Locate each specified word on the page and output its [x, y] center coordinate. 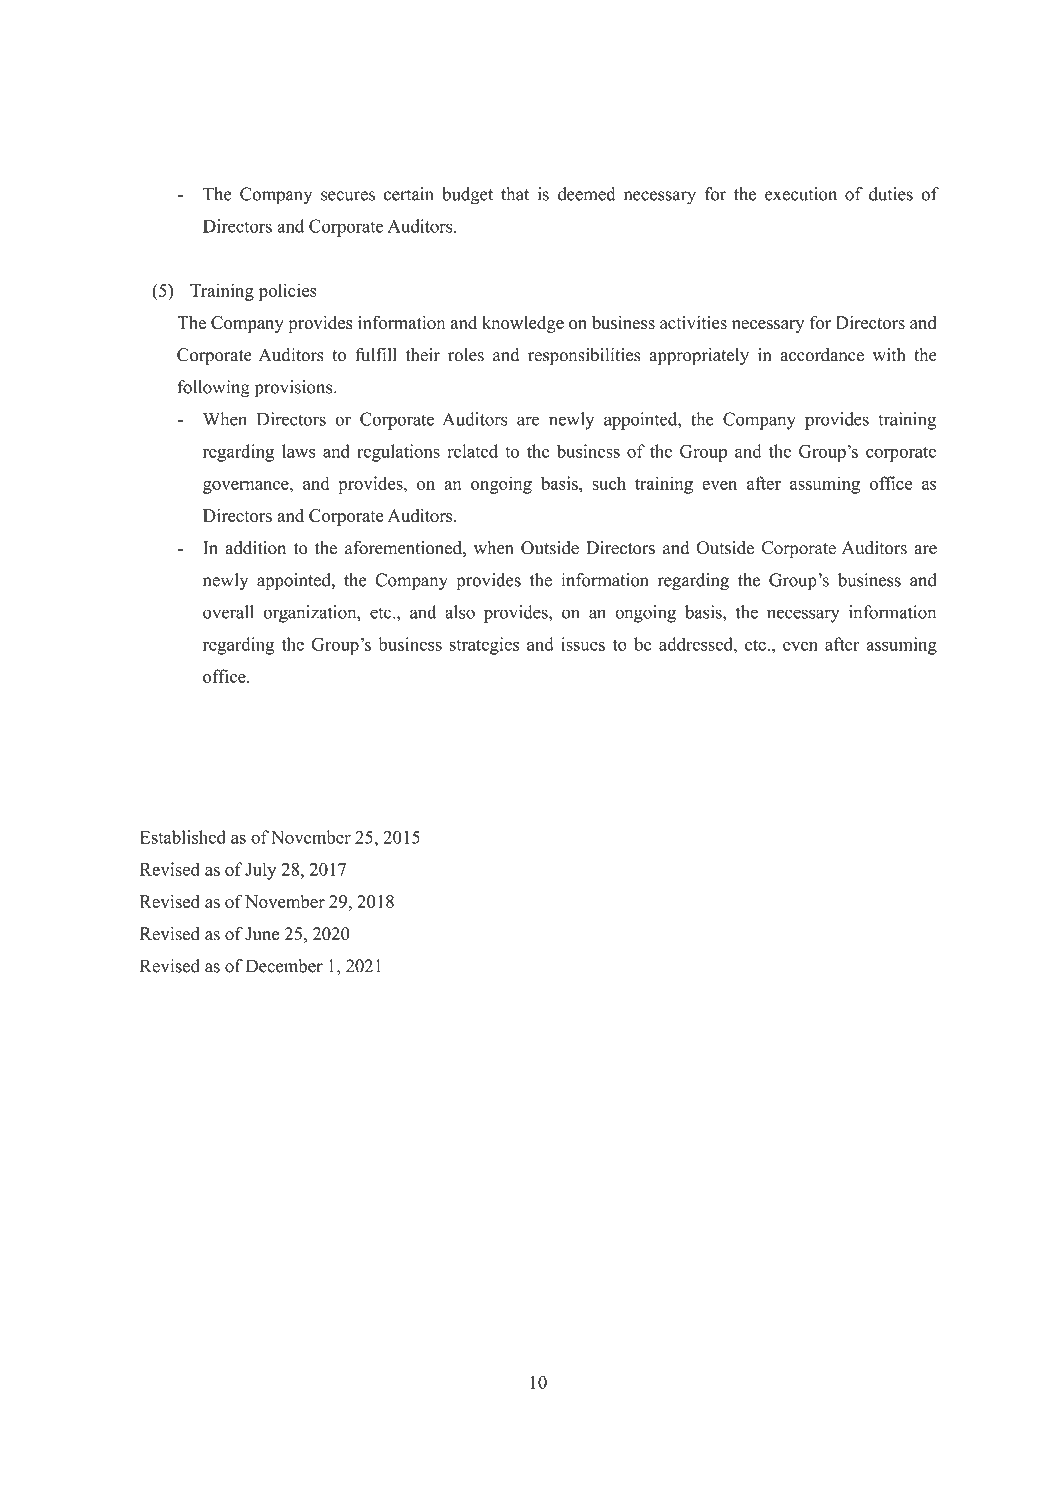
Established [183, 837]
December [284, 966]
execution [801, 194]
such [609, 483]
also [460, 612]
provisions [295, 389]
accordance [822, 355]
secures [348, 196]
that [515, 194]
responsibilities [584, 356]
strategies [484, 646]
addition [255, 548]
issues [583, 644]
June [262, 934]
